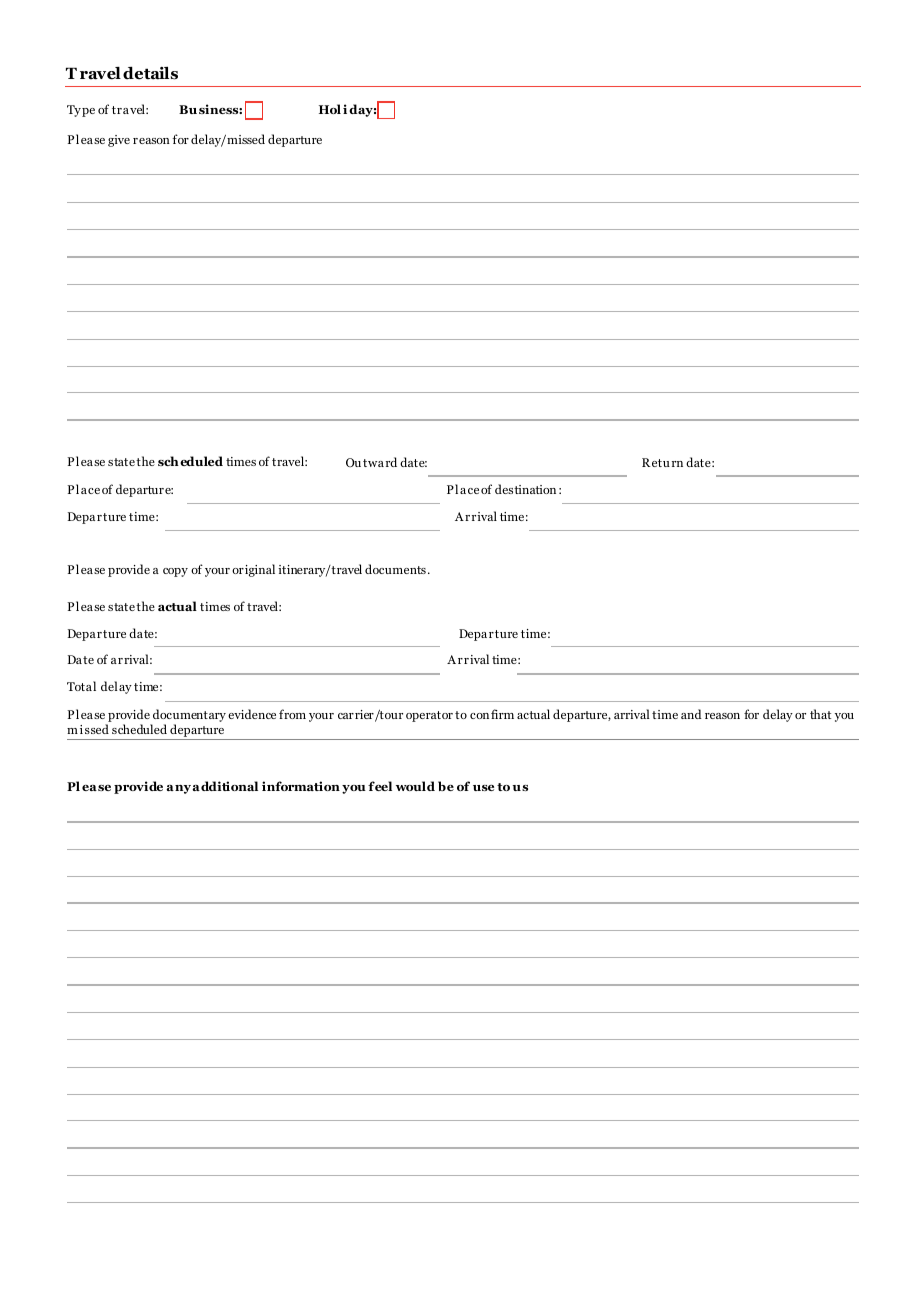 Image resolution: width=924 pixels, height=1308 pixels. Describe the element at coordinates (253, 570) in the page. I see `original` at that location.
